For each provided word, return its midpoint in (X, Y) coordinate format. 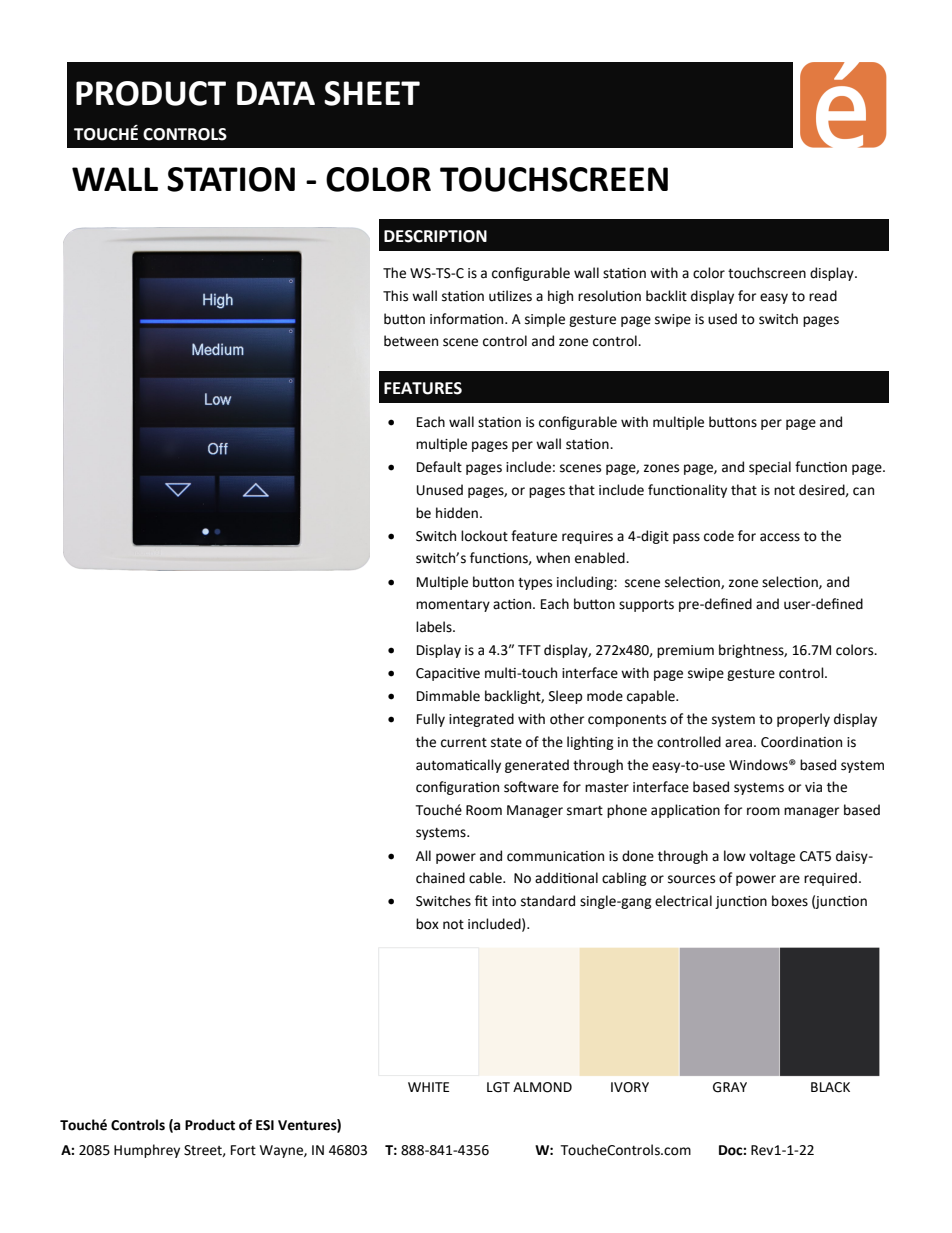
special (770, 468)
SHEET (372, 93)
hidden (457, 513)
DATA (276, 93)
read (823, 296)
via (813, 787)
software (531, 787)
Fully (431, 720)
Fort (243, 1150)
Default (439, 467)
